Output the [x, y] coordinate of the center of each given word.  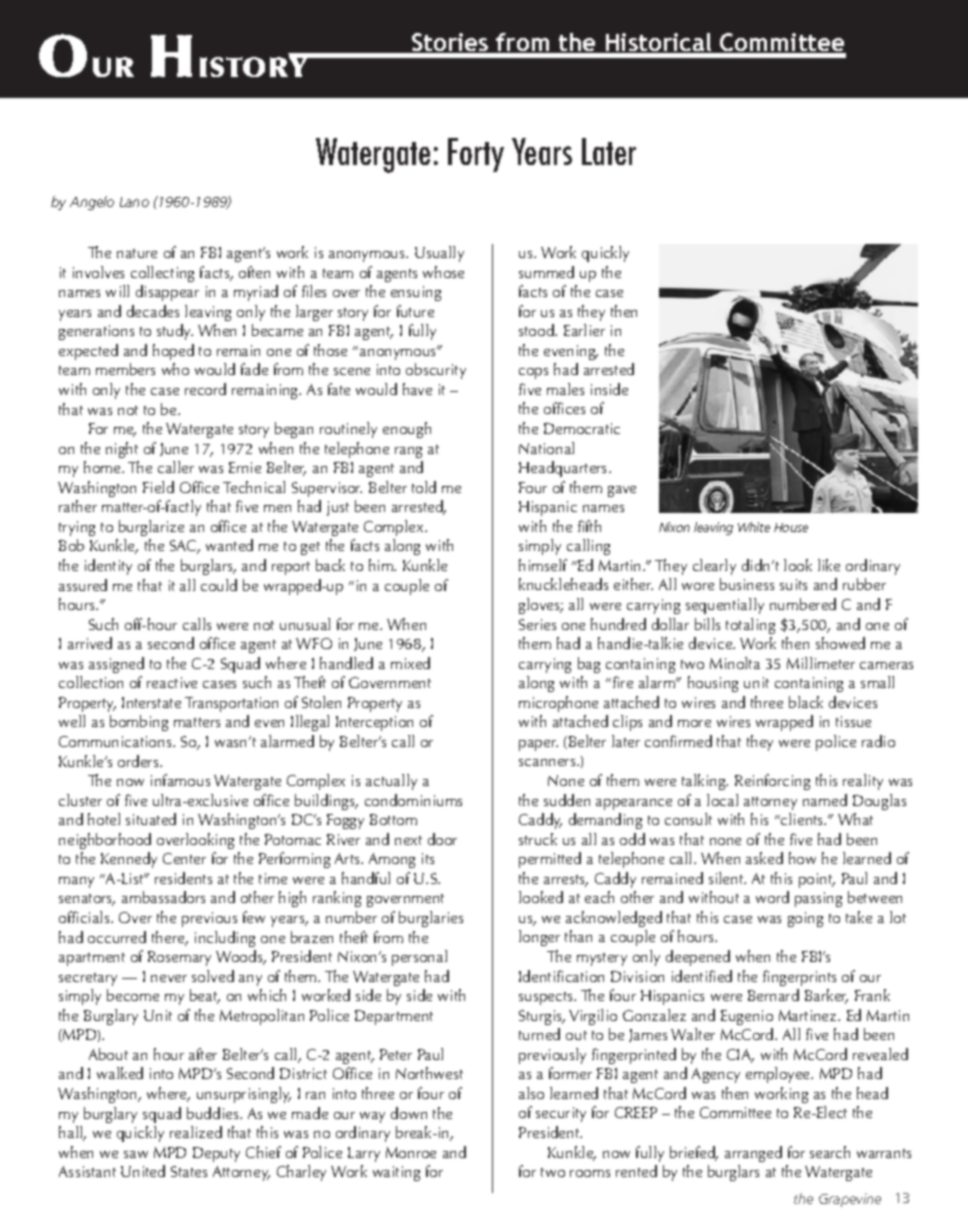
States [189, 1171]
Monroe [411, 1152]
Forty [476, 155]
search [830, 1152]
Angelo [92, 203]
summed [546, 272]
